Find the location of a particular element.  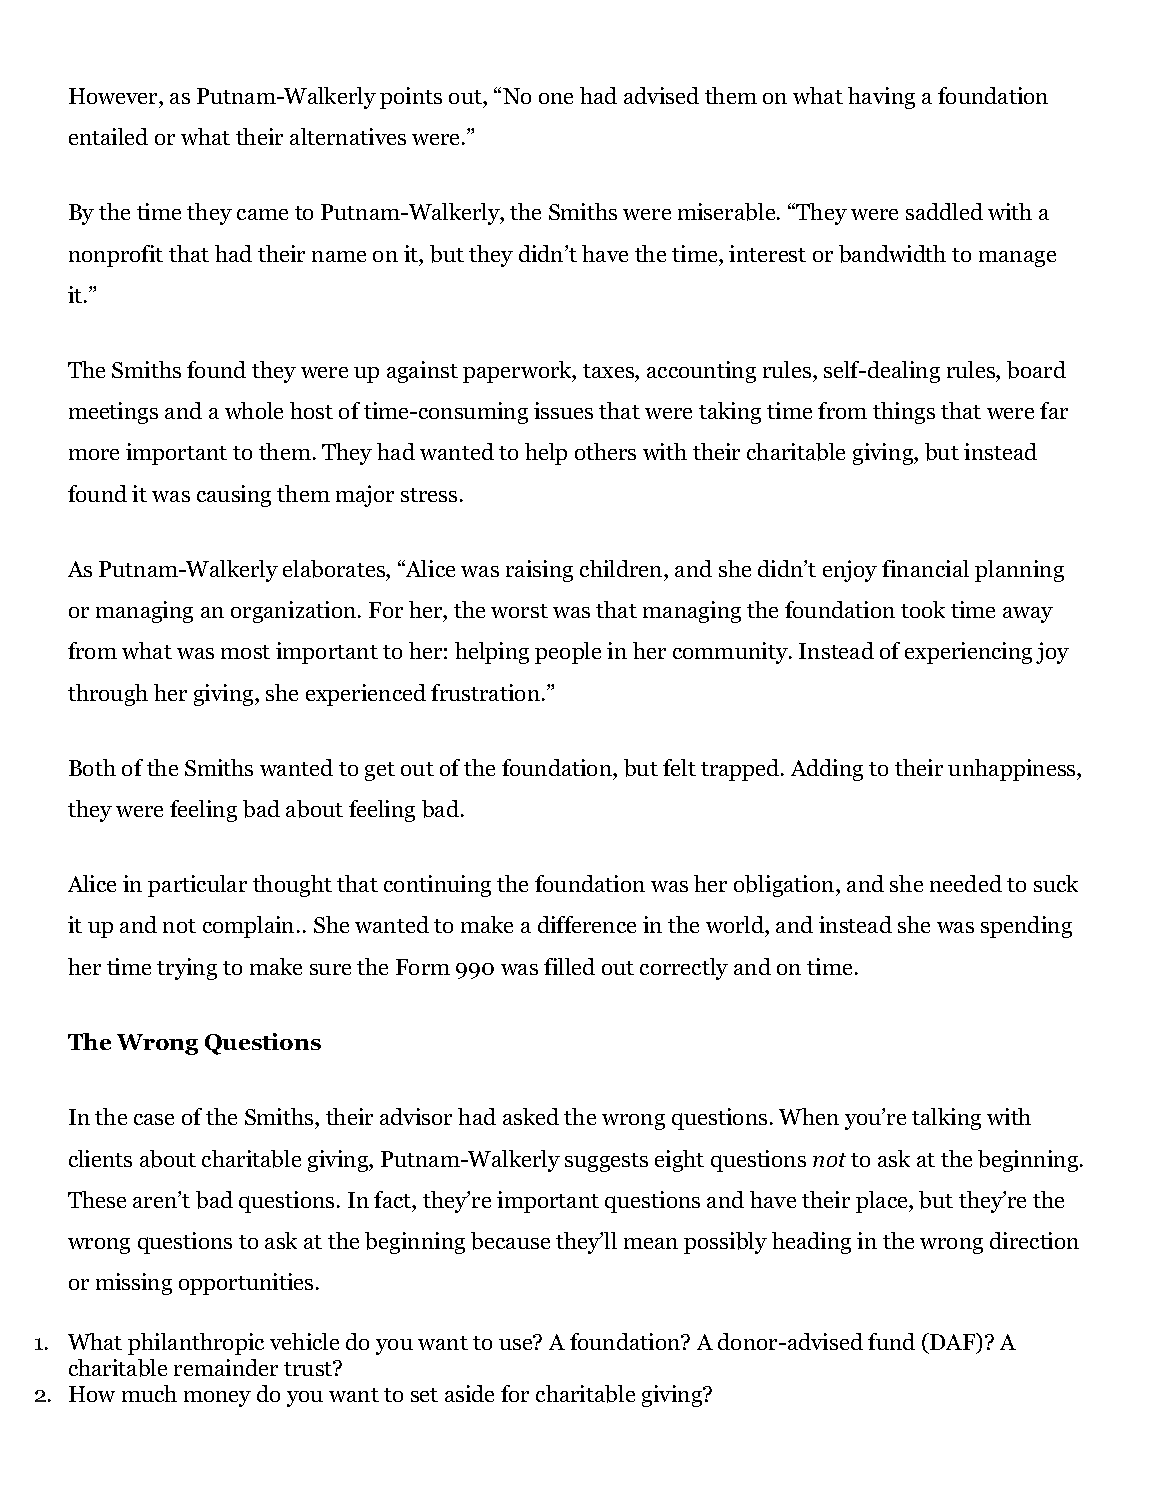

points is located at coordinates (411, 98).
